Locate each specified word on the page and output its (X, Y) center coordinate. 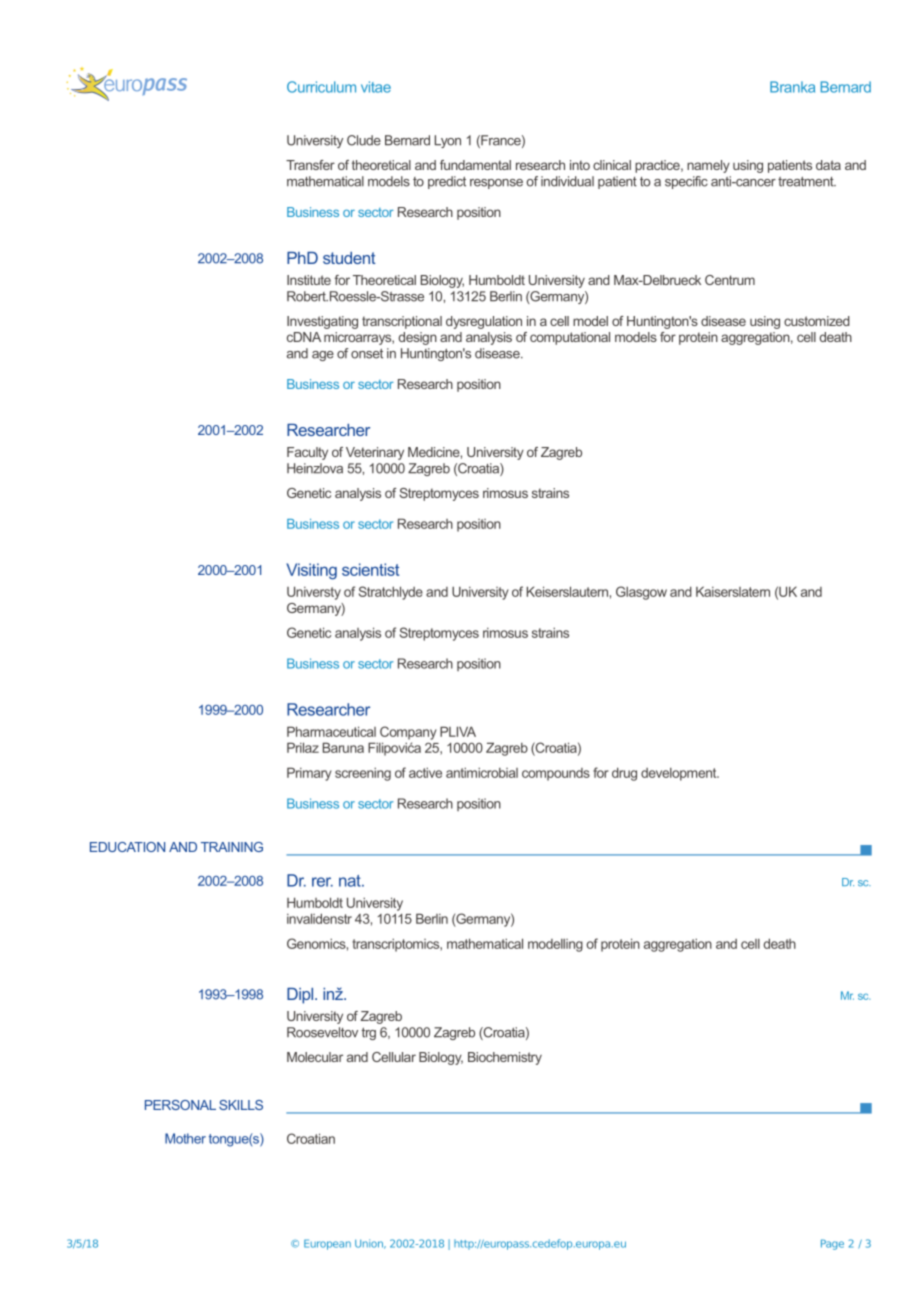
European (327, 1244)
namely (708, 166)
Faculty (307, 453)
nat (351, 881)
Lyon (448, 141)
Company (408, 733)
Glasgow (641, 593)
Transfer (310, 165)
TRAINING (232, 847)
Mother (185, 1138)
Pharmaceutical (331, 731)
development (680, 774)
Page (832, 1244)
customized (817, 321)
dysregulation (484, 322)
